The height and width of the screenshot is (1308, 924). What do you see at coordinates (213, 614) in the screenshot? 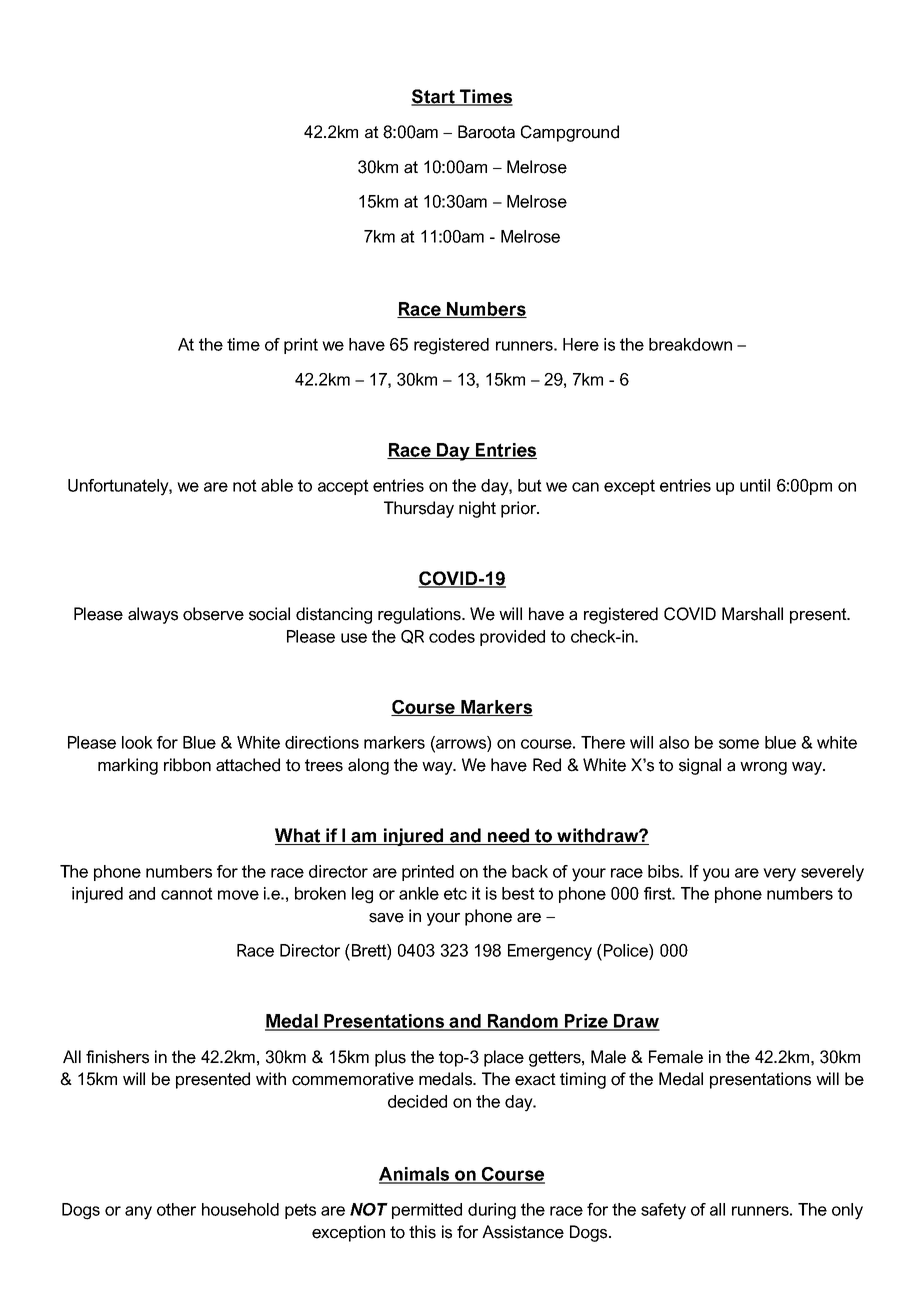
I see `observe` at bounding box center [213, 614].
